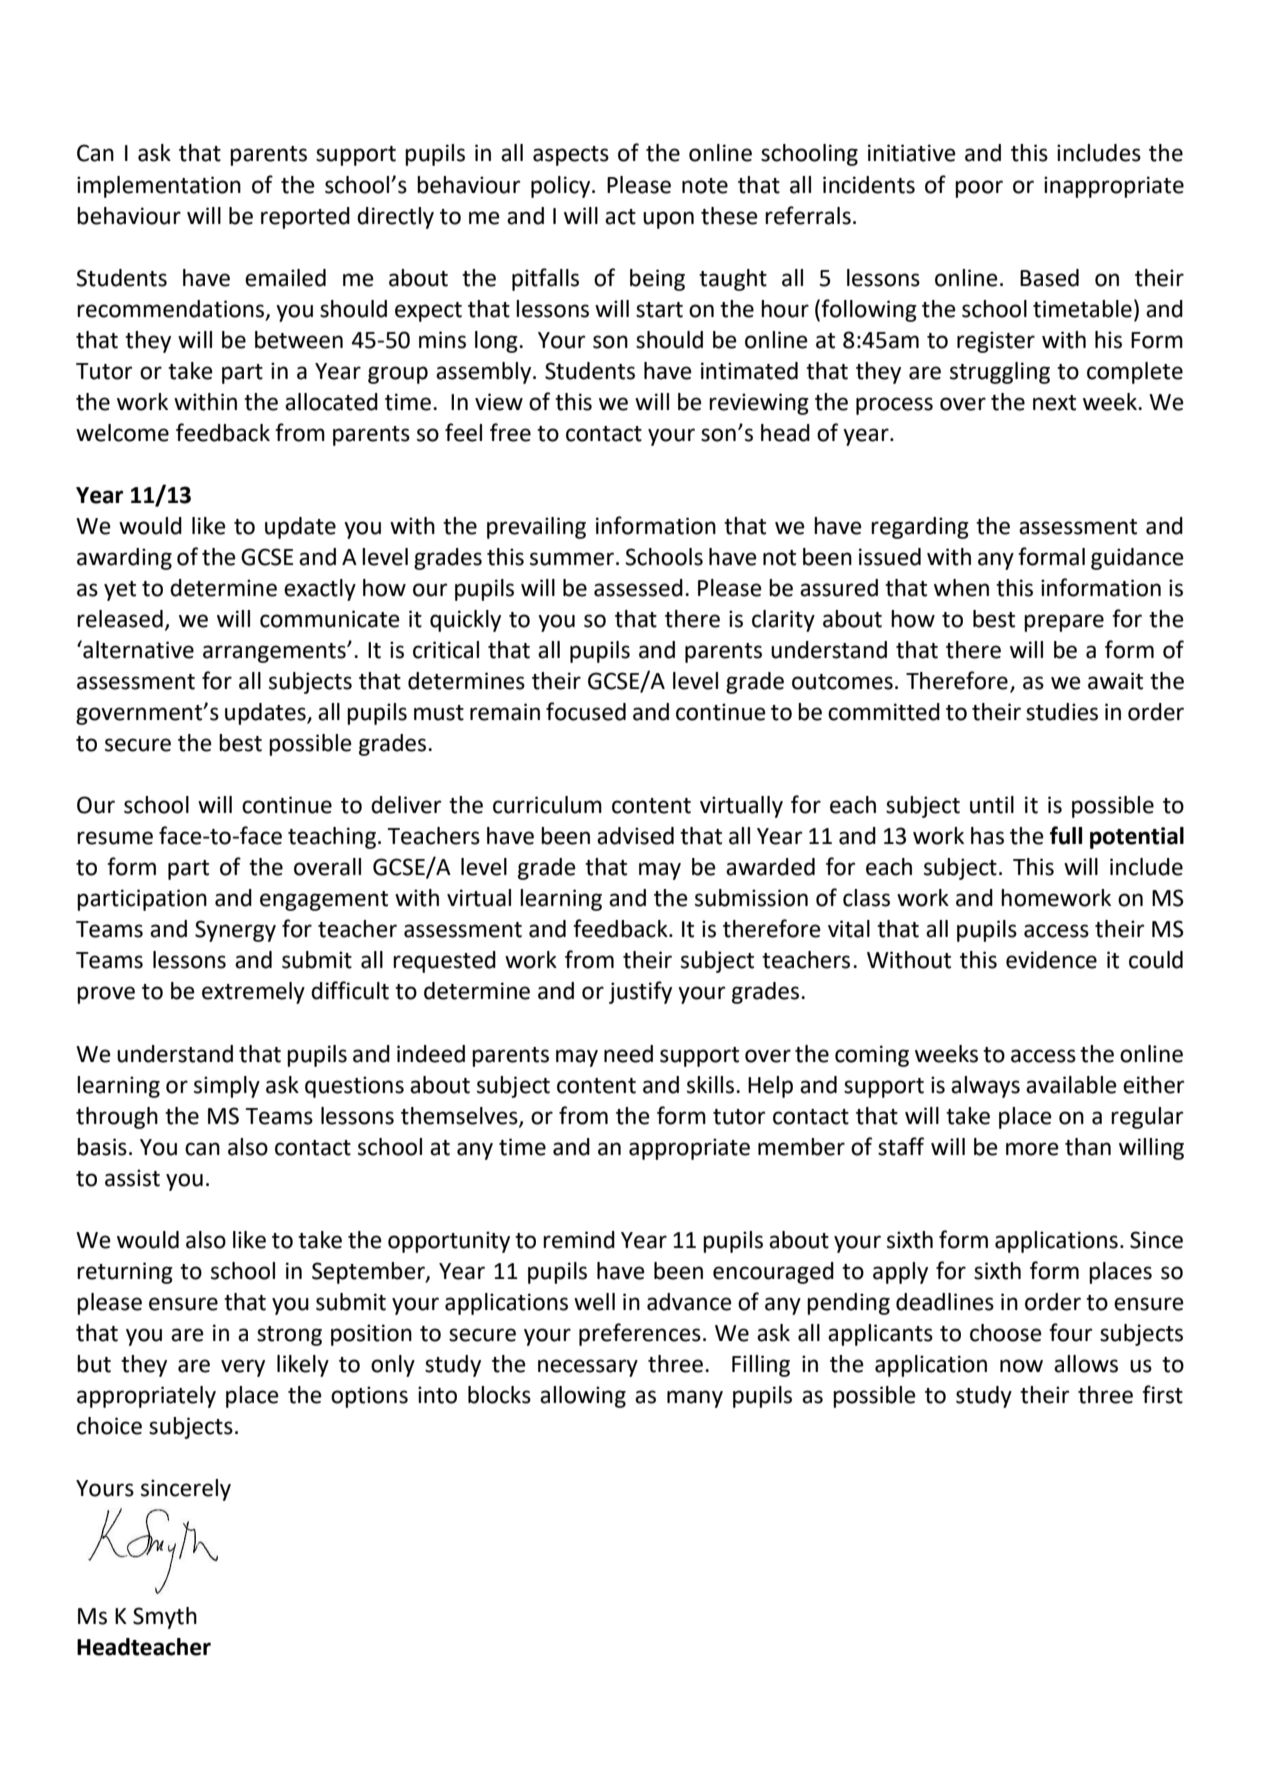  What do you see at coordinates (635, 836) in the screenshot?
I see `advised` at bounding box center [635, 836].
